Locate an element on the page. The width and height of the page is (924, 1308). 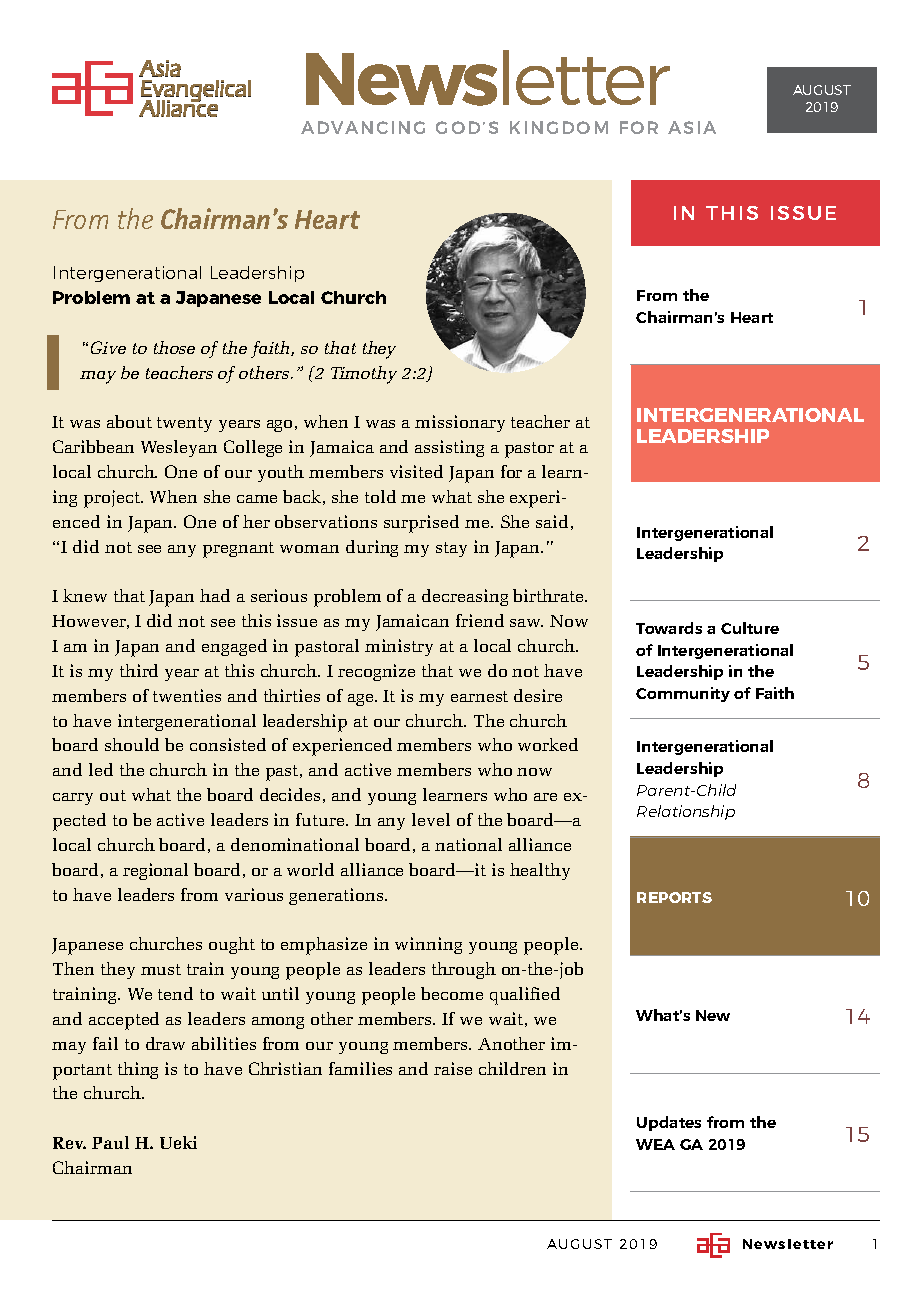
missionary is located at coordinates (460, 423).
